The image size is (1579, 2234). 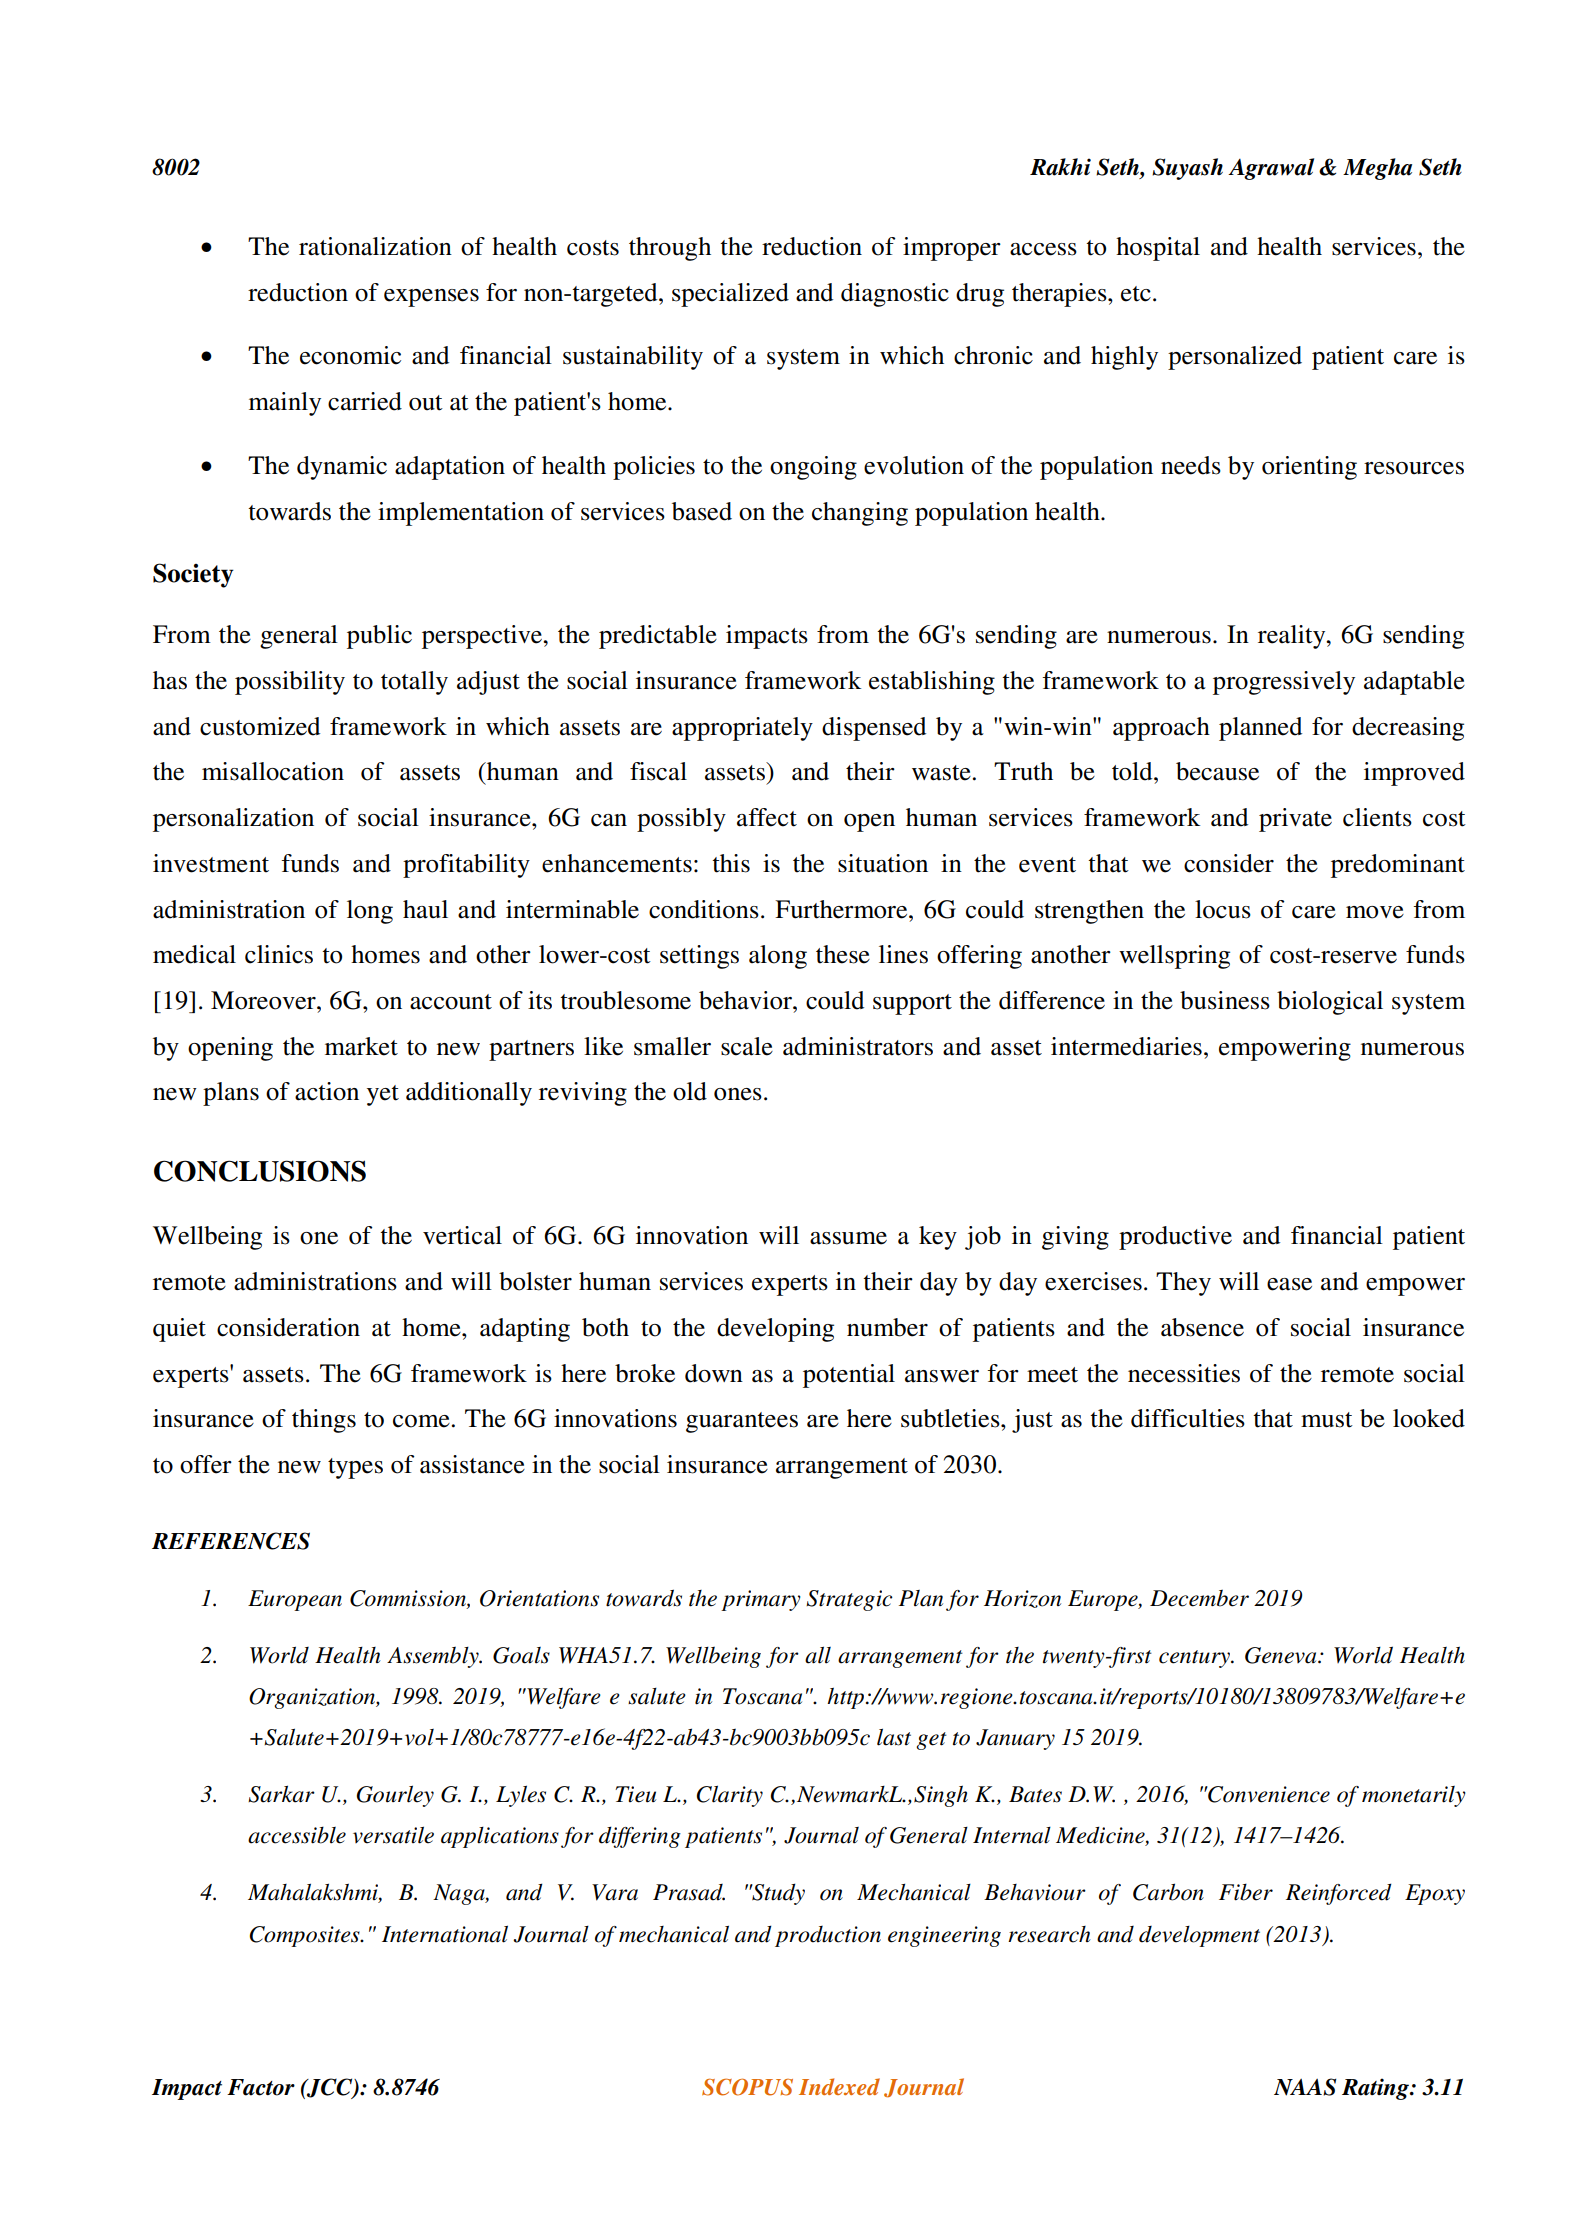 I want to click on Agrawal, so click(x=1271, y=169).
